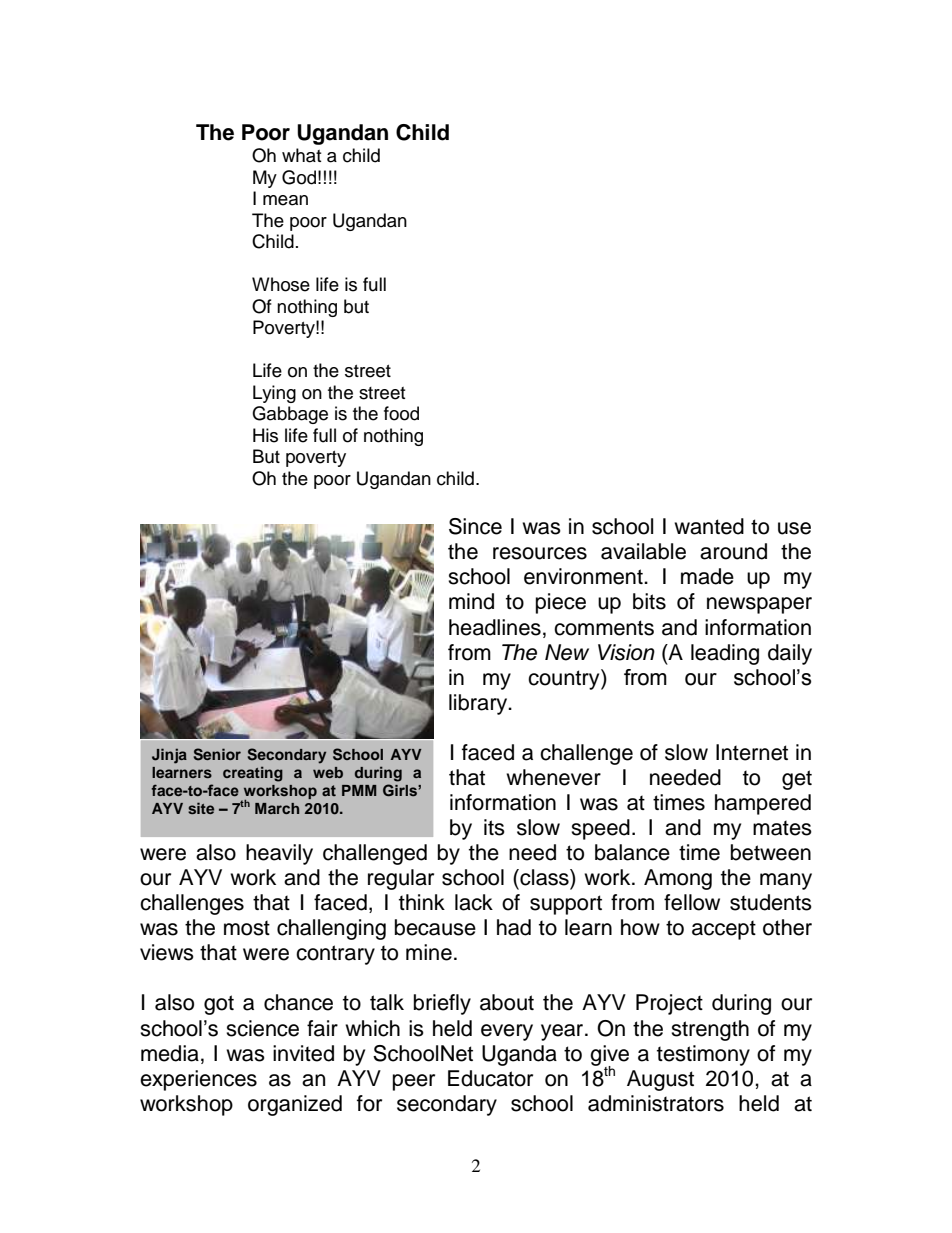 Image resolution: width=952 pixels, height=1233 pixels. I want to click on food, so click(401, 413).
